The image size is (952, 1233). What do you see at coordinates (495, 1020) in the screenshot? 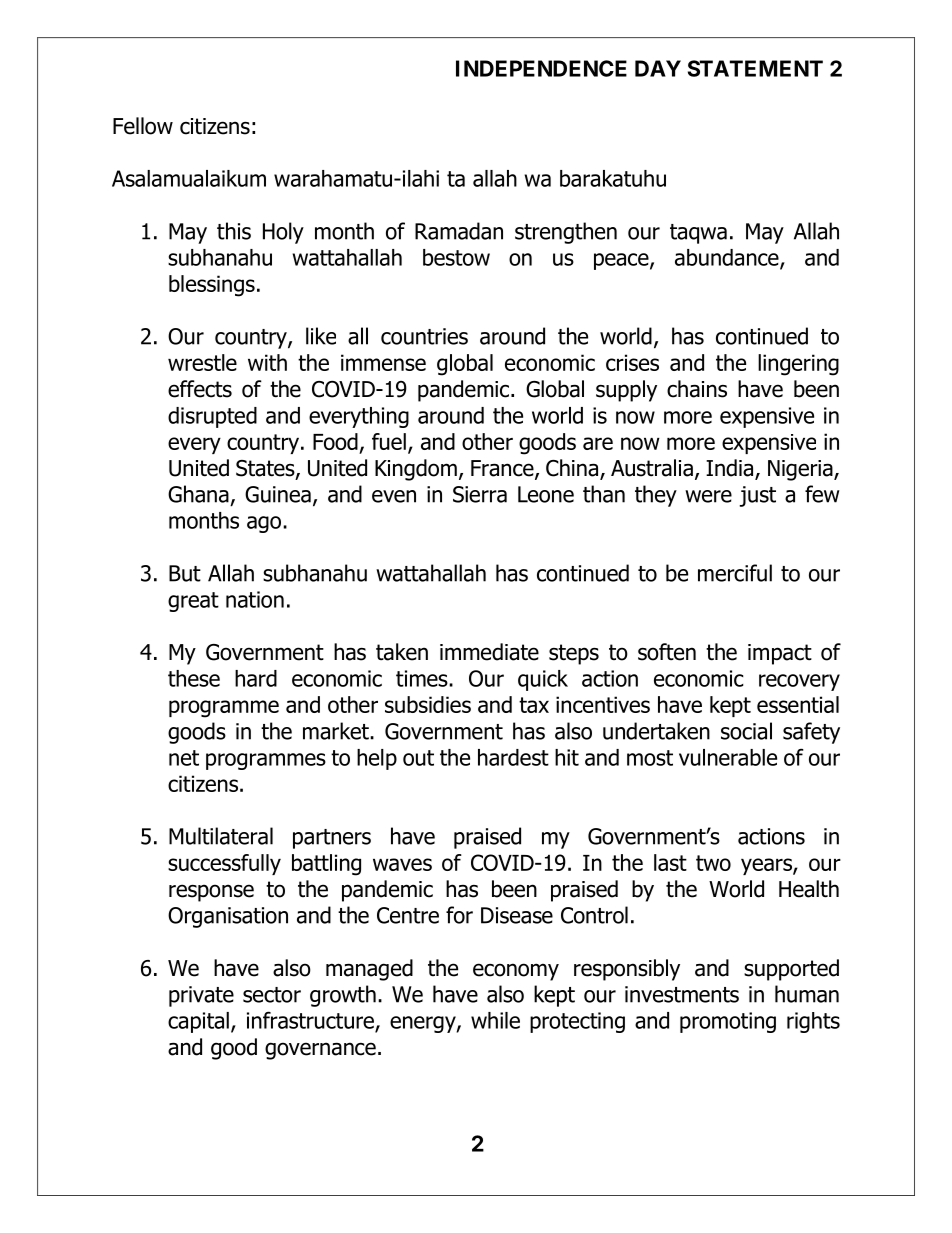
I see `while` at bounding box center [495, 1020].
